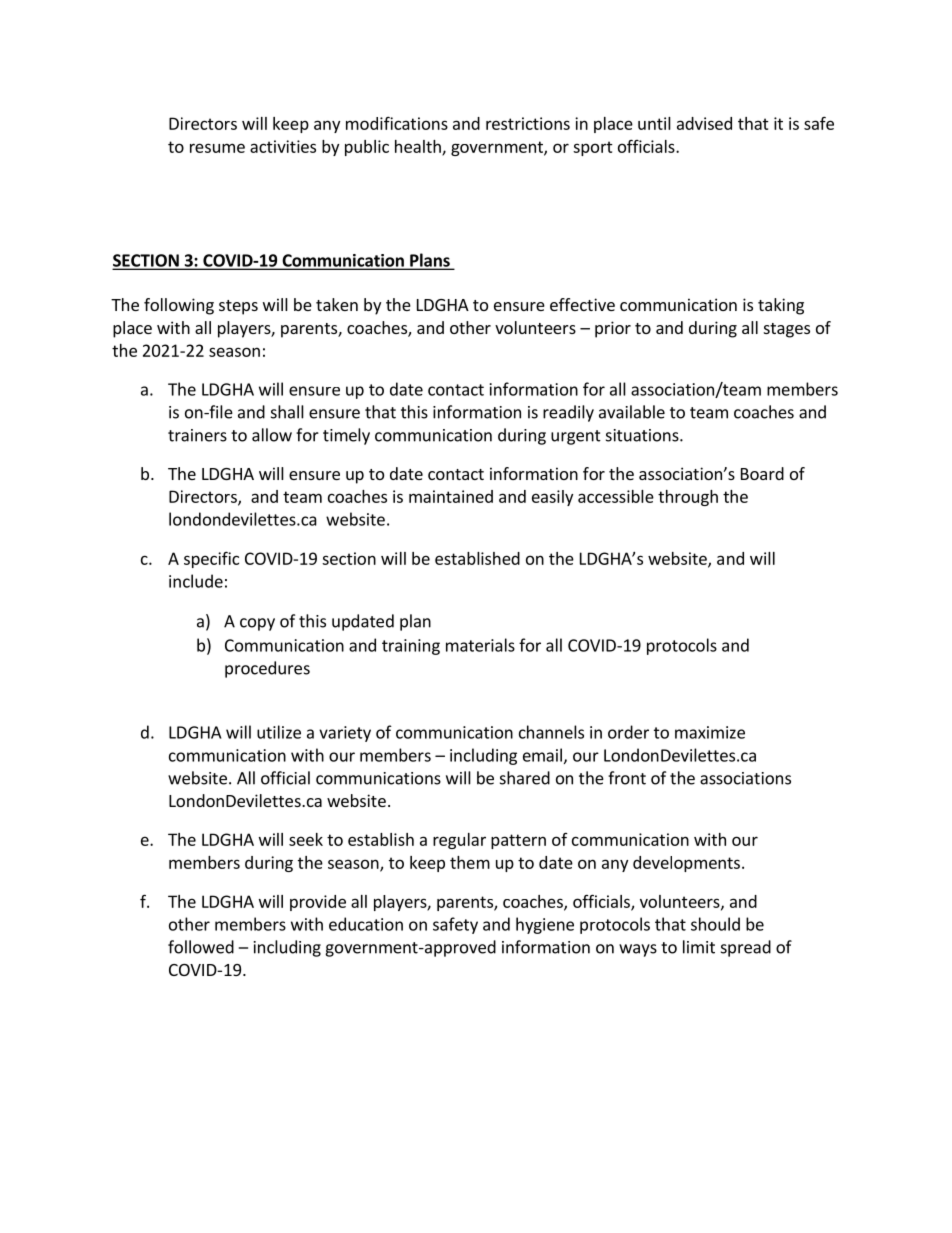 Image resolution: width=952 pixels, height=1233 pixels. What do you see at coordinates (201, 947) in the screenshot?
I see `followed` at bounding box center [201, 947].
